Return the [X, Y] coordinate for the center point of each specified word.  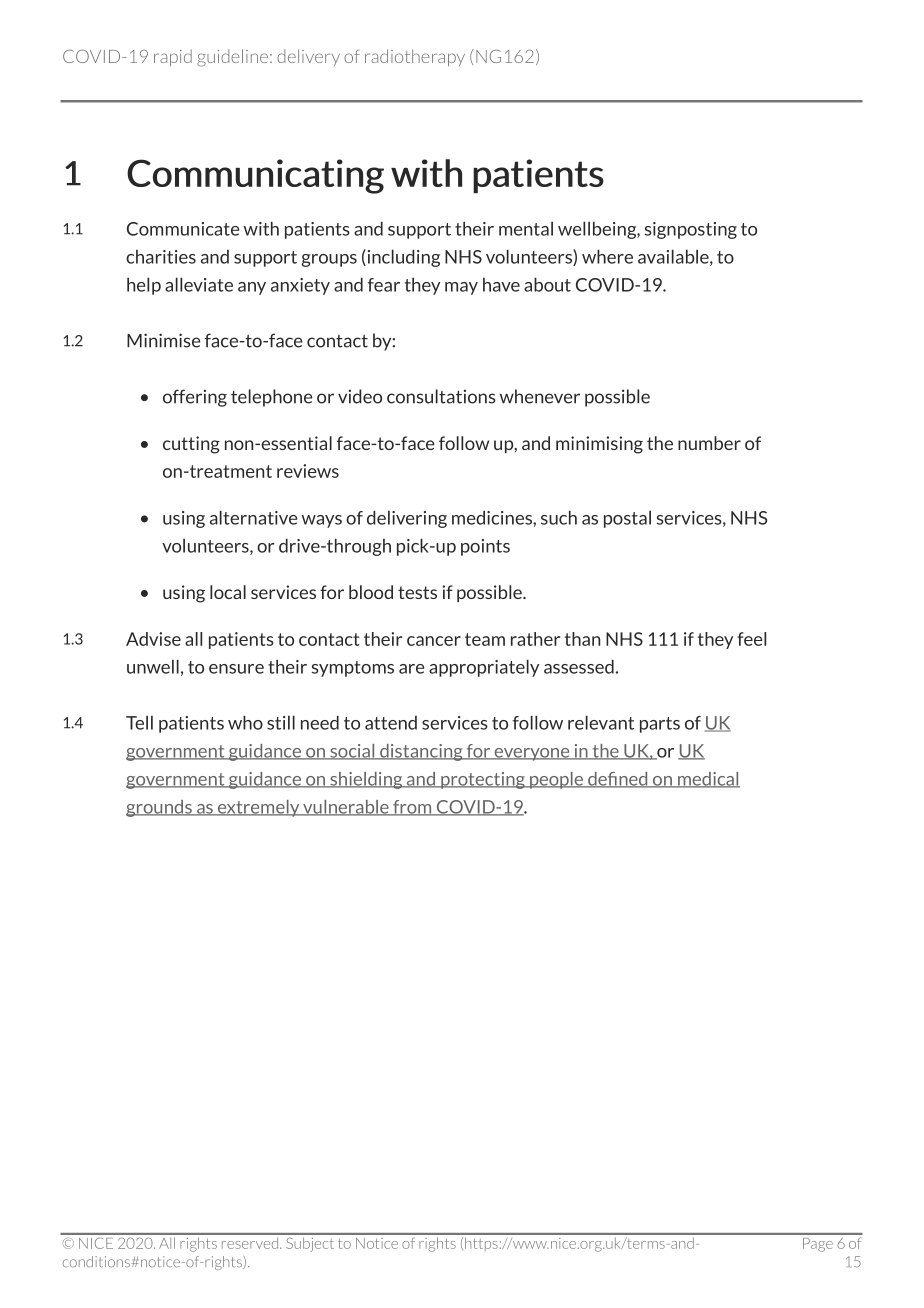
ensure [236, 669]
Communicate [183, 229]
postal [627, 519]
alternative [253, 517]
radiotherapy [415, 57]
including [402, 258]
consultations [441, 396]
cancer [434, 641]
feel [751, 639]
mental [526, 229]
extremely [259, 808]
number [709, 443]
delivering [407, 519]
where [607, 256]
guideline [232, 58]
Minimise [164, 340]
